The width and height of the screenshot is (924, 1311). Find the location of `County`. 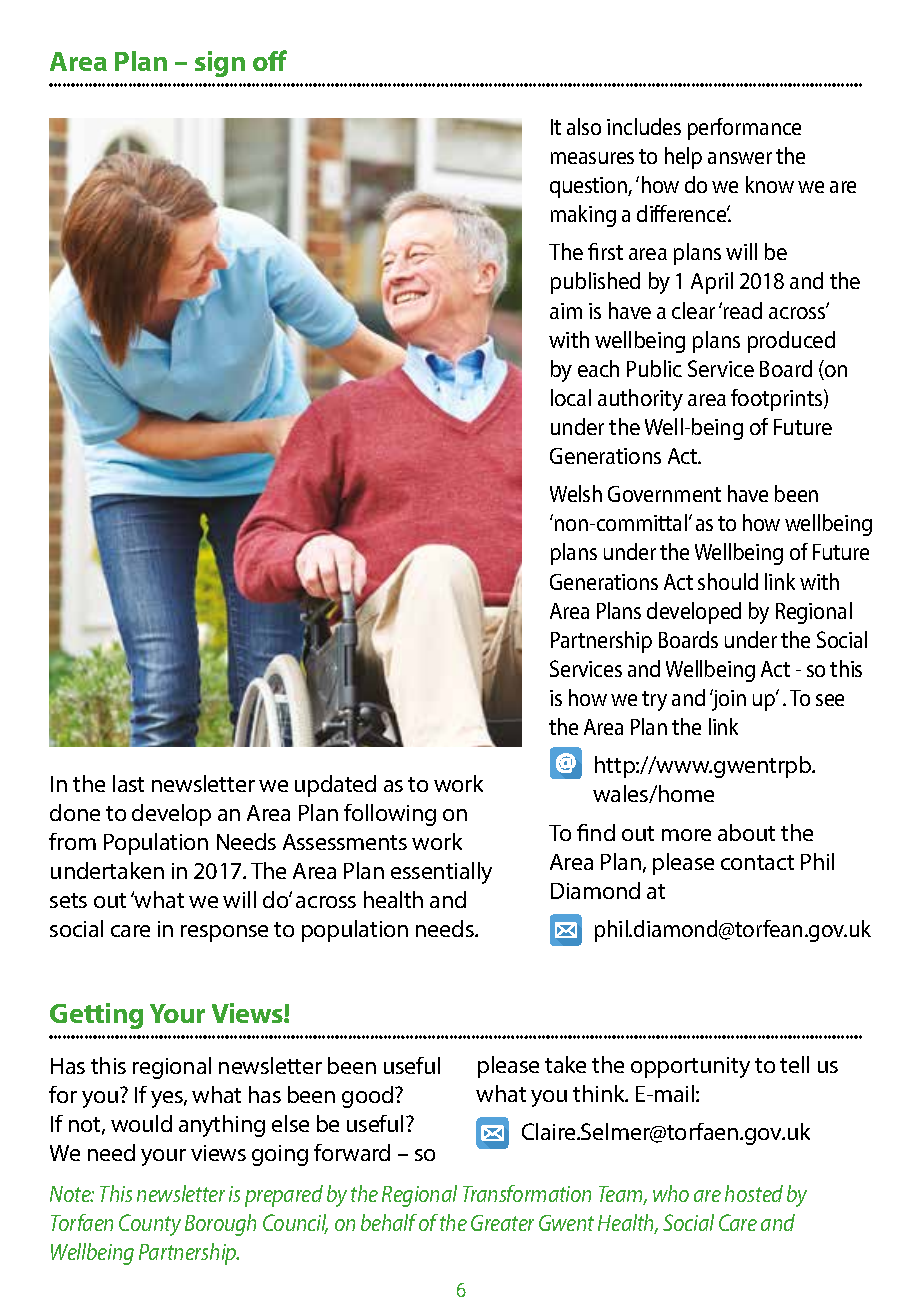

County is located at coordinates (150, 1225).
